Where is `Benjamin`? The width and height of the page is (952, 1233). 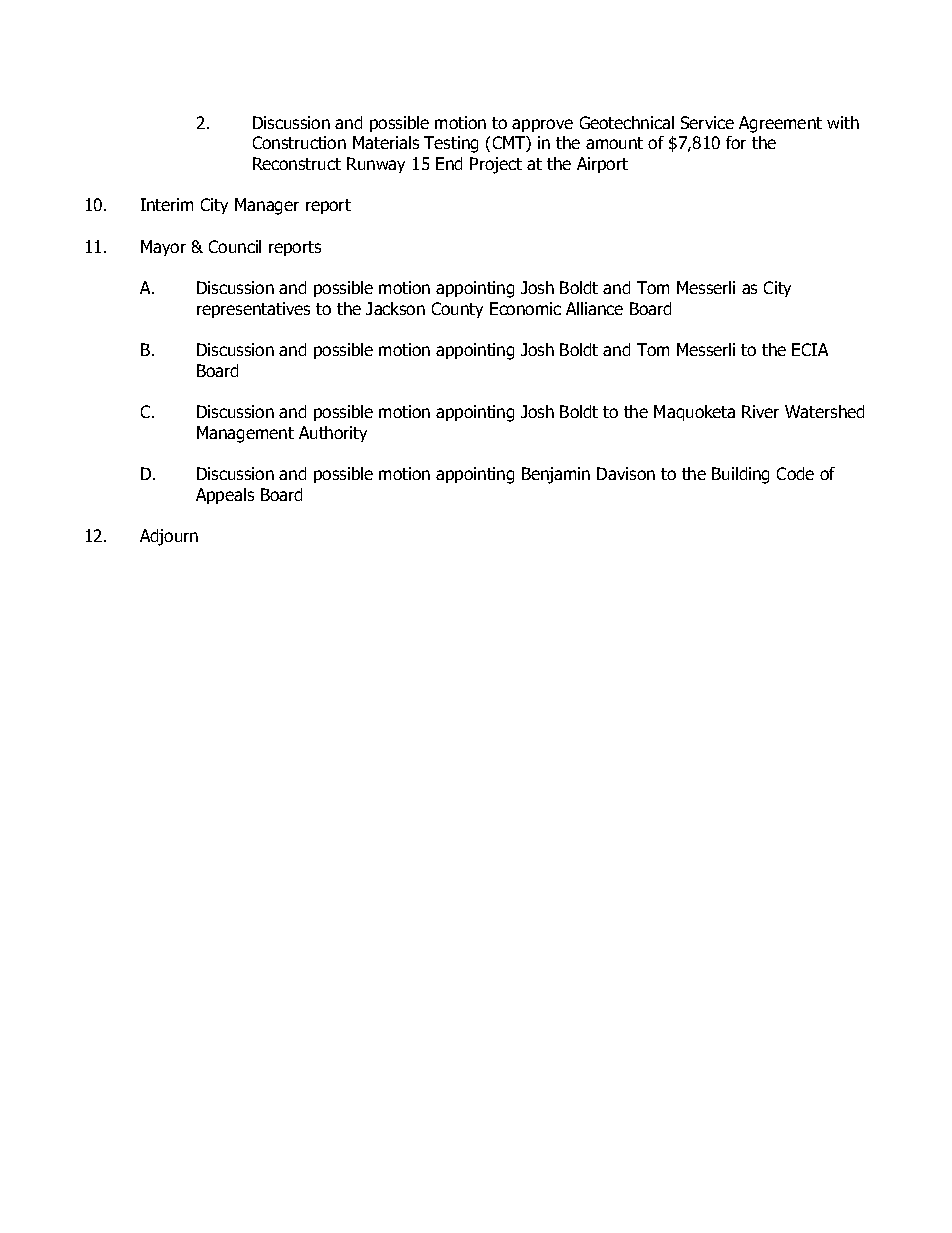 Benjamin is located at coordinates (556, 475).
